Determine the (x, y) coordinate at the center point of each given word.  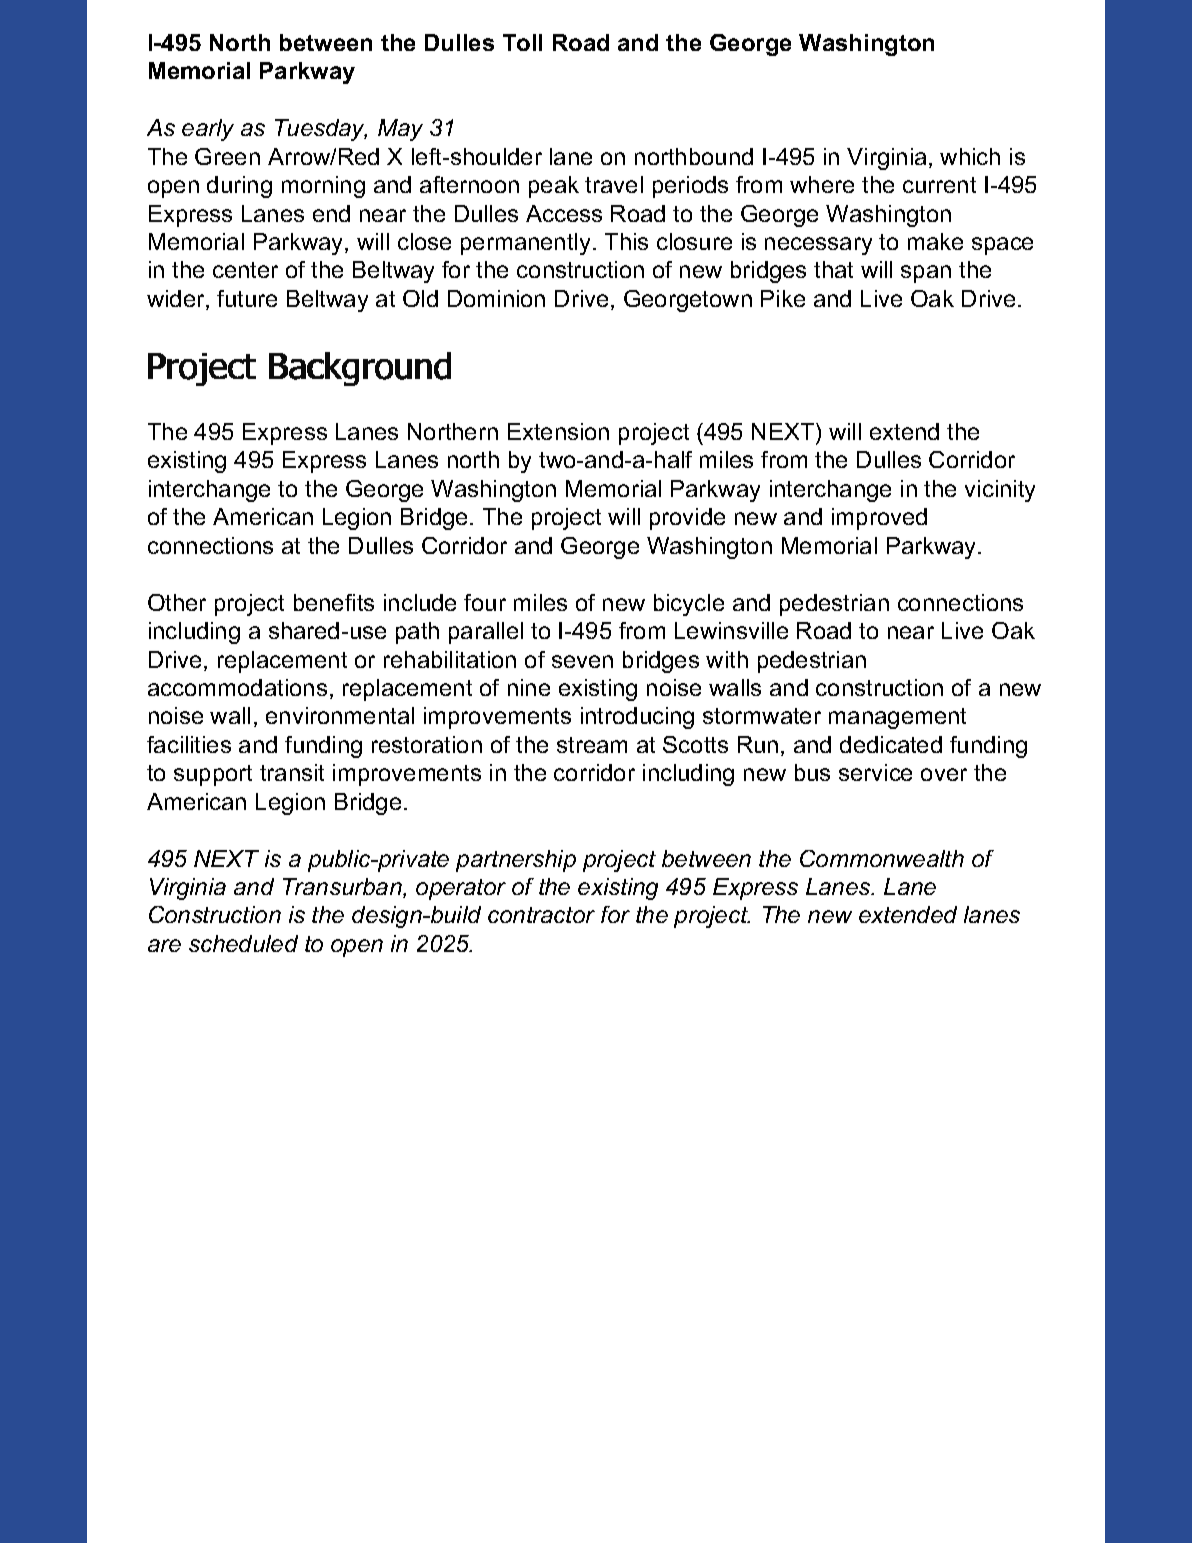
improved (879, 519)
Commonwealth (882, 858)
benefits (334, 602)
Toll (522, 42)
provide (687, 519)
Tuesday (321, 130)
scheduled (243, 943)
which (970, 156)
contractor (541, 915)
